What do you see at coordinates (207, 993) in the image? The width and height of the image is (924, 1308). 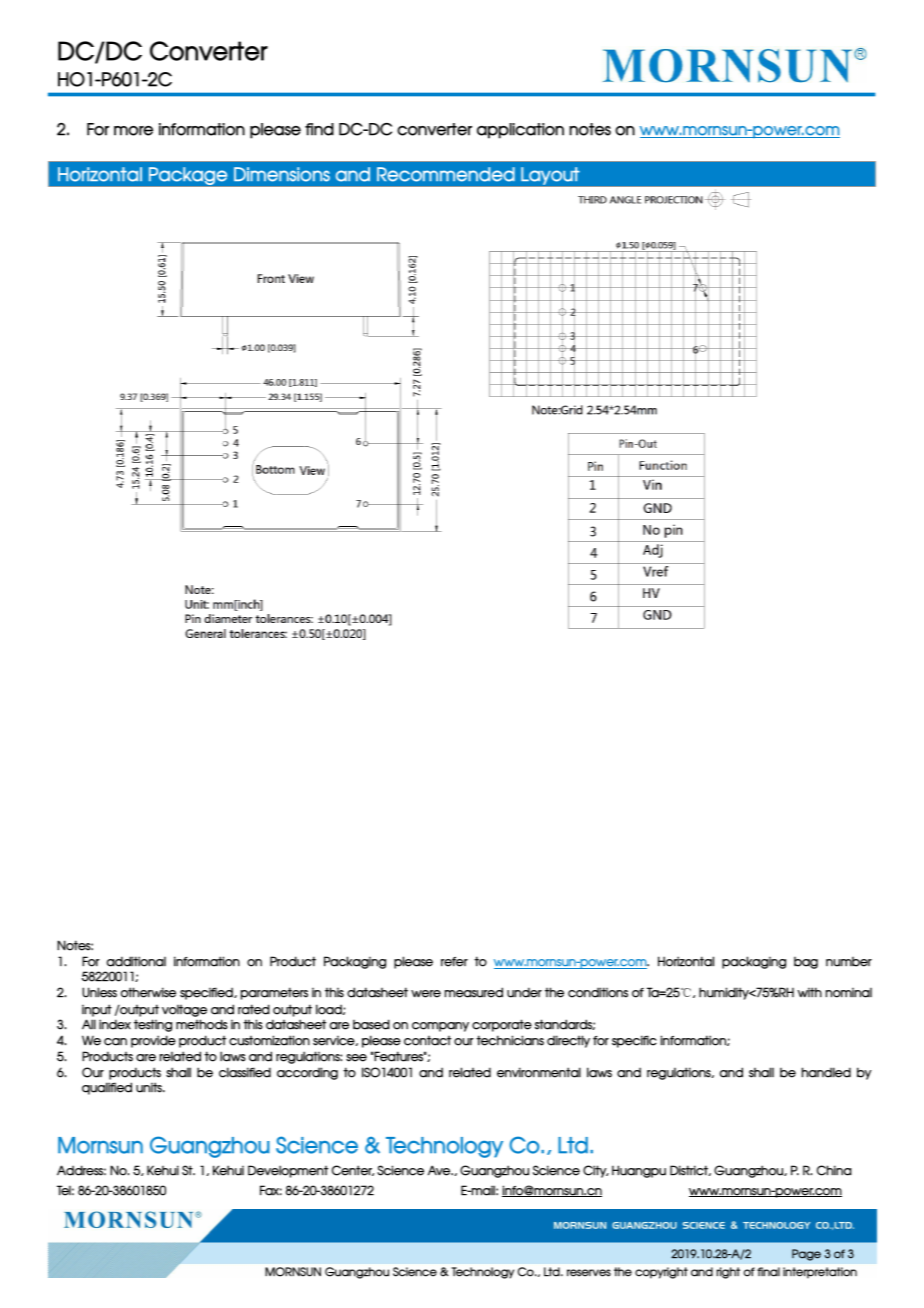 I see `specified` at bounding box center [207, 993].
